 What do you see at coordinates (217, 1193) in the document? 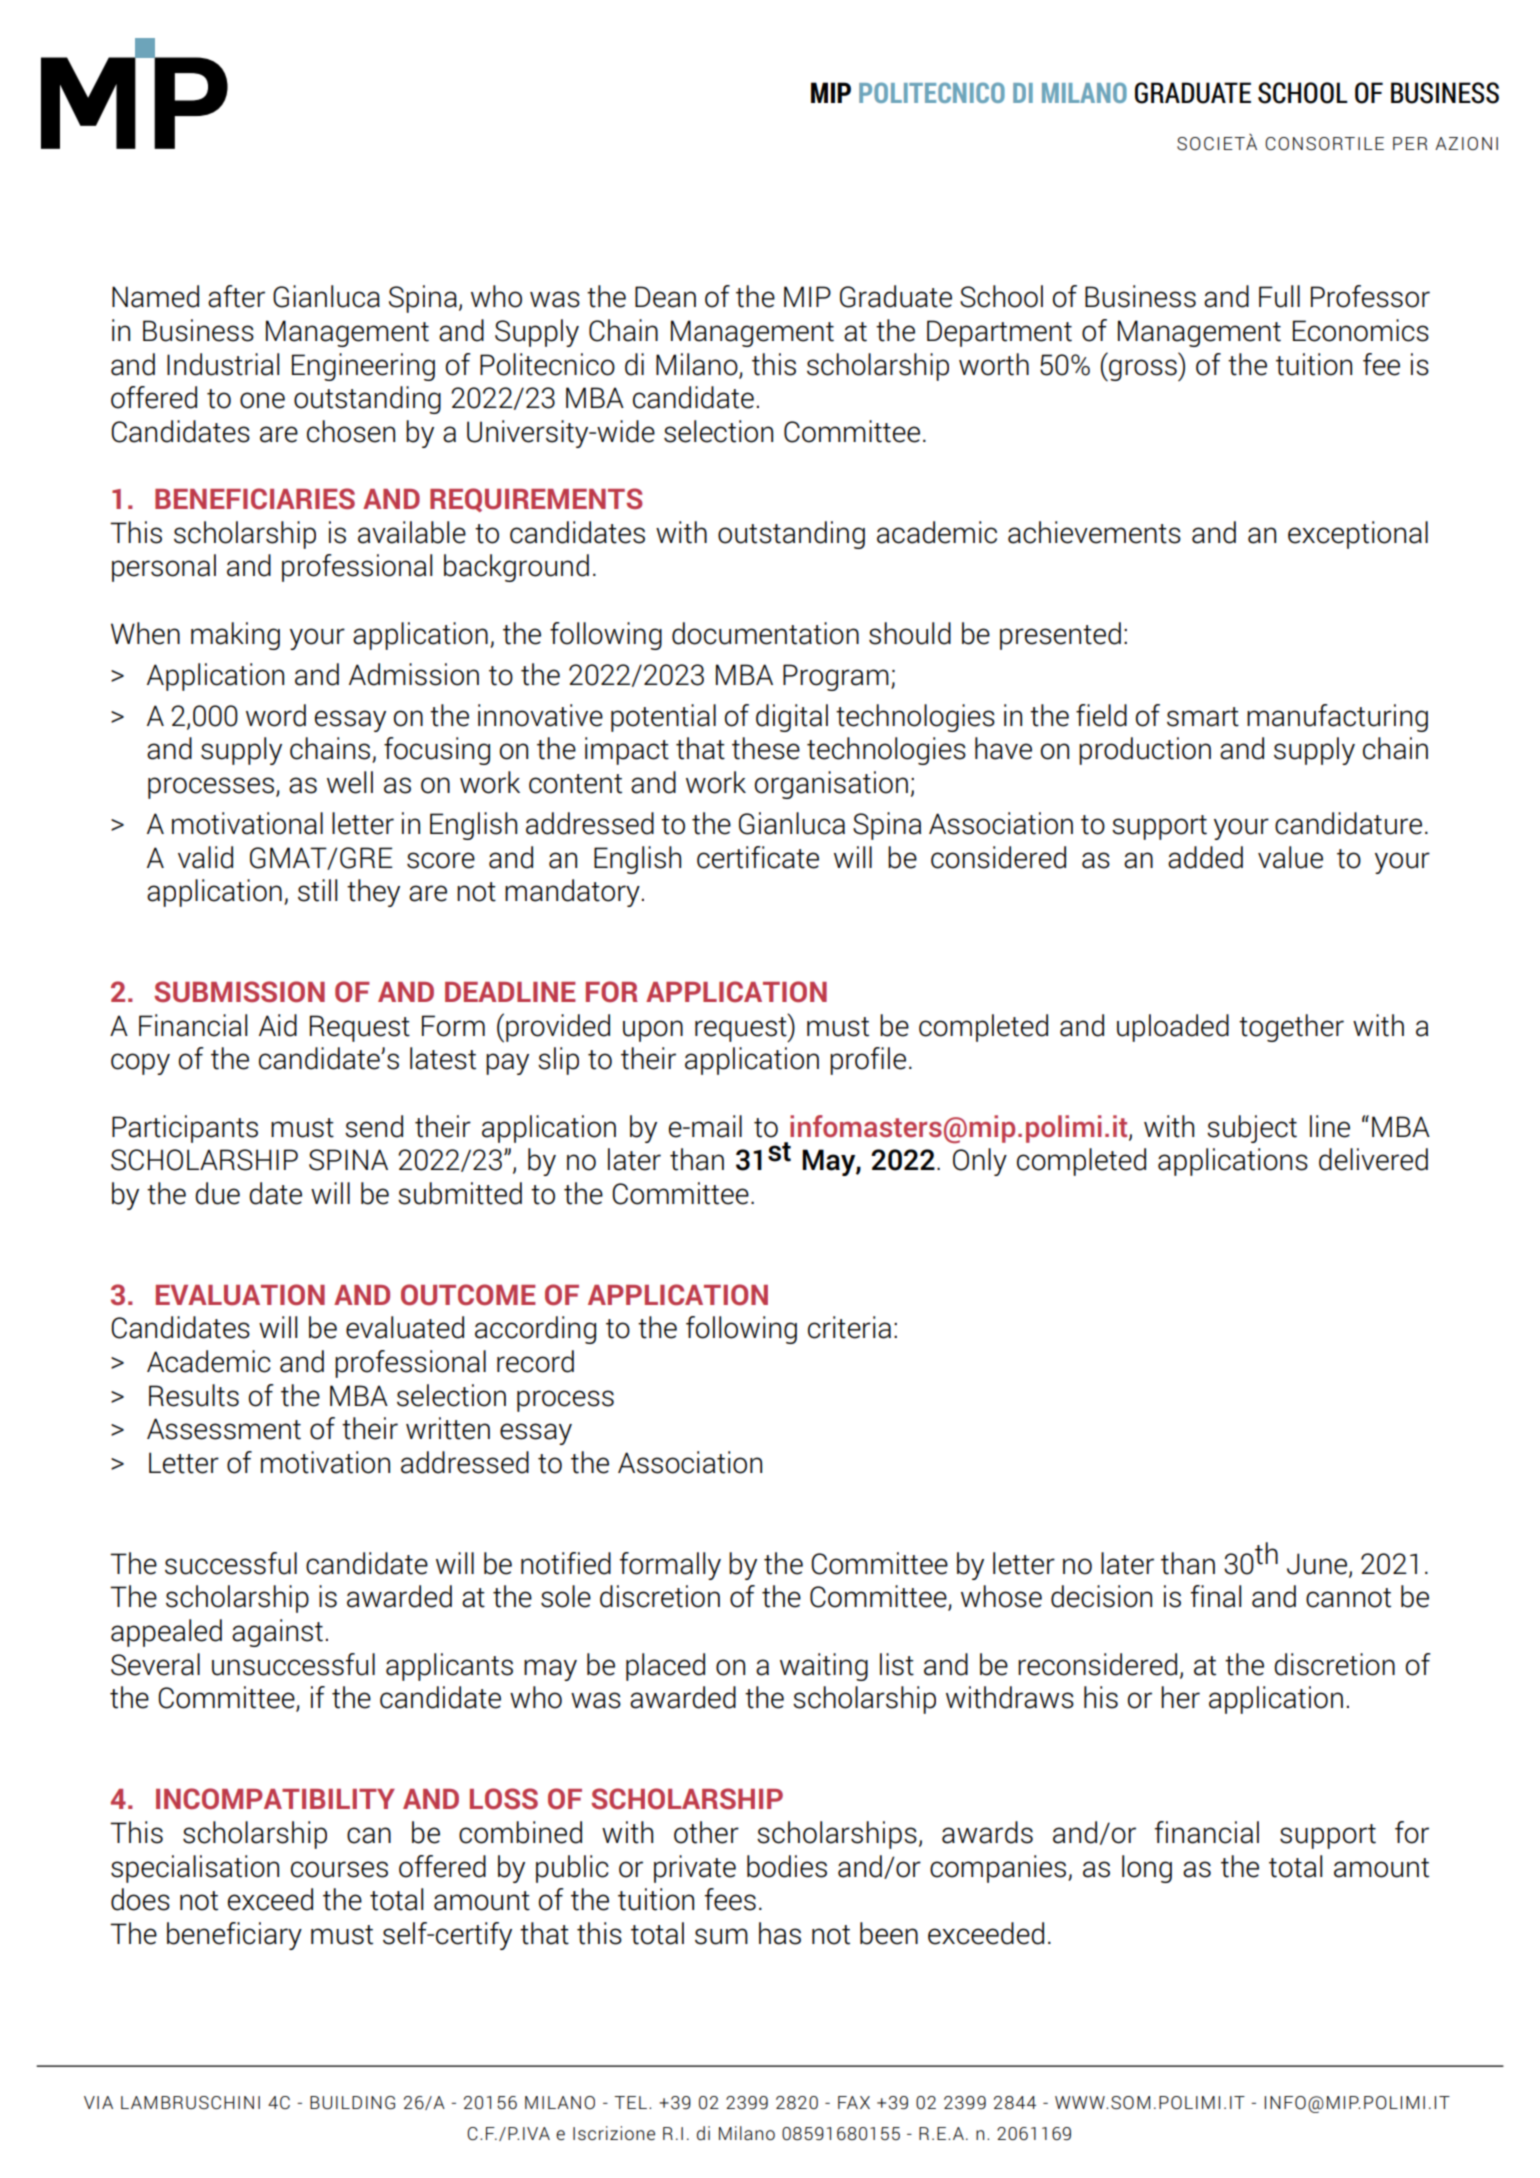
I see `due` at bounding box center [217, 1193].
